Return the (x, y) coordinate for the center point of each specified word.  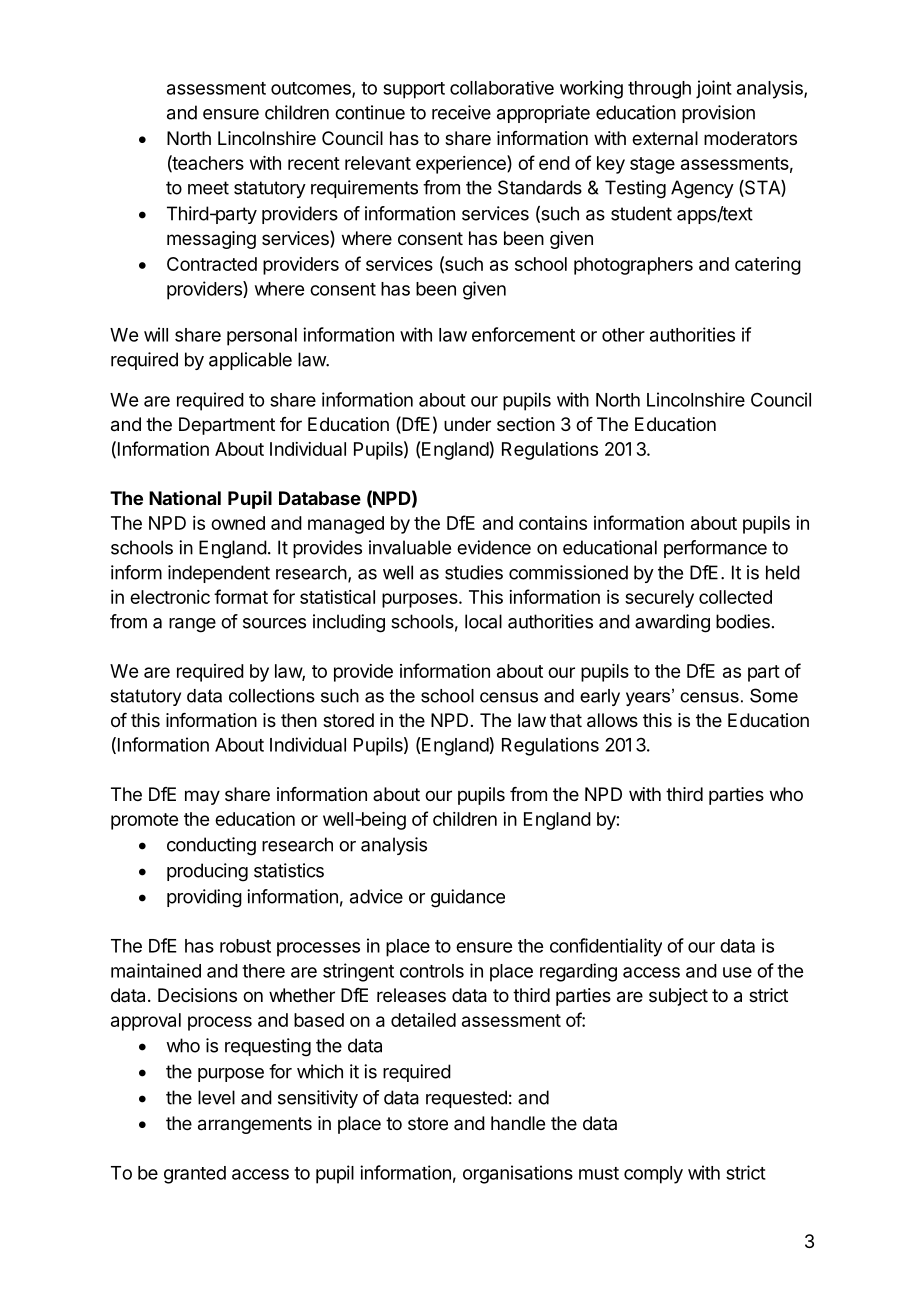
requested (466, 1099)
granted (195, 1175)
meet (208, 188)
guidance (468, 898)
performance (715, 549)
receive (461, 112)
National (185, 498)
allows (612, 720)
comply (653, 1175)
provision (718, 114)
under (467, 424)
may (202, 797)
